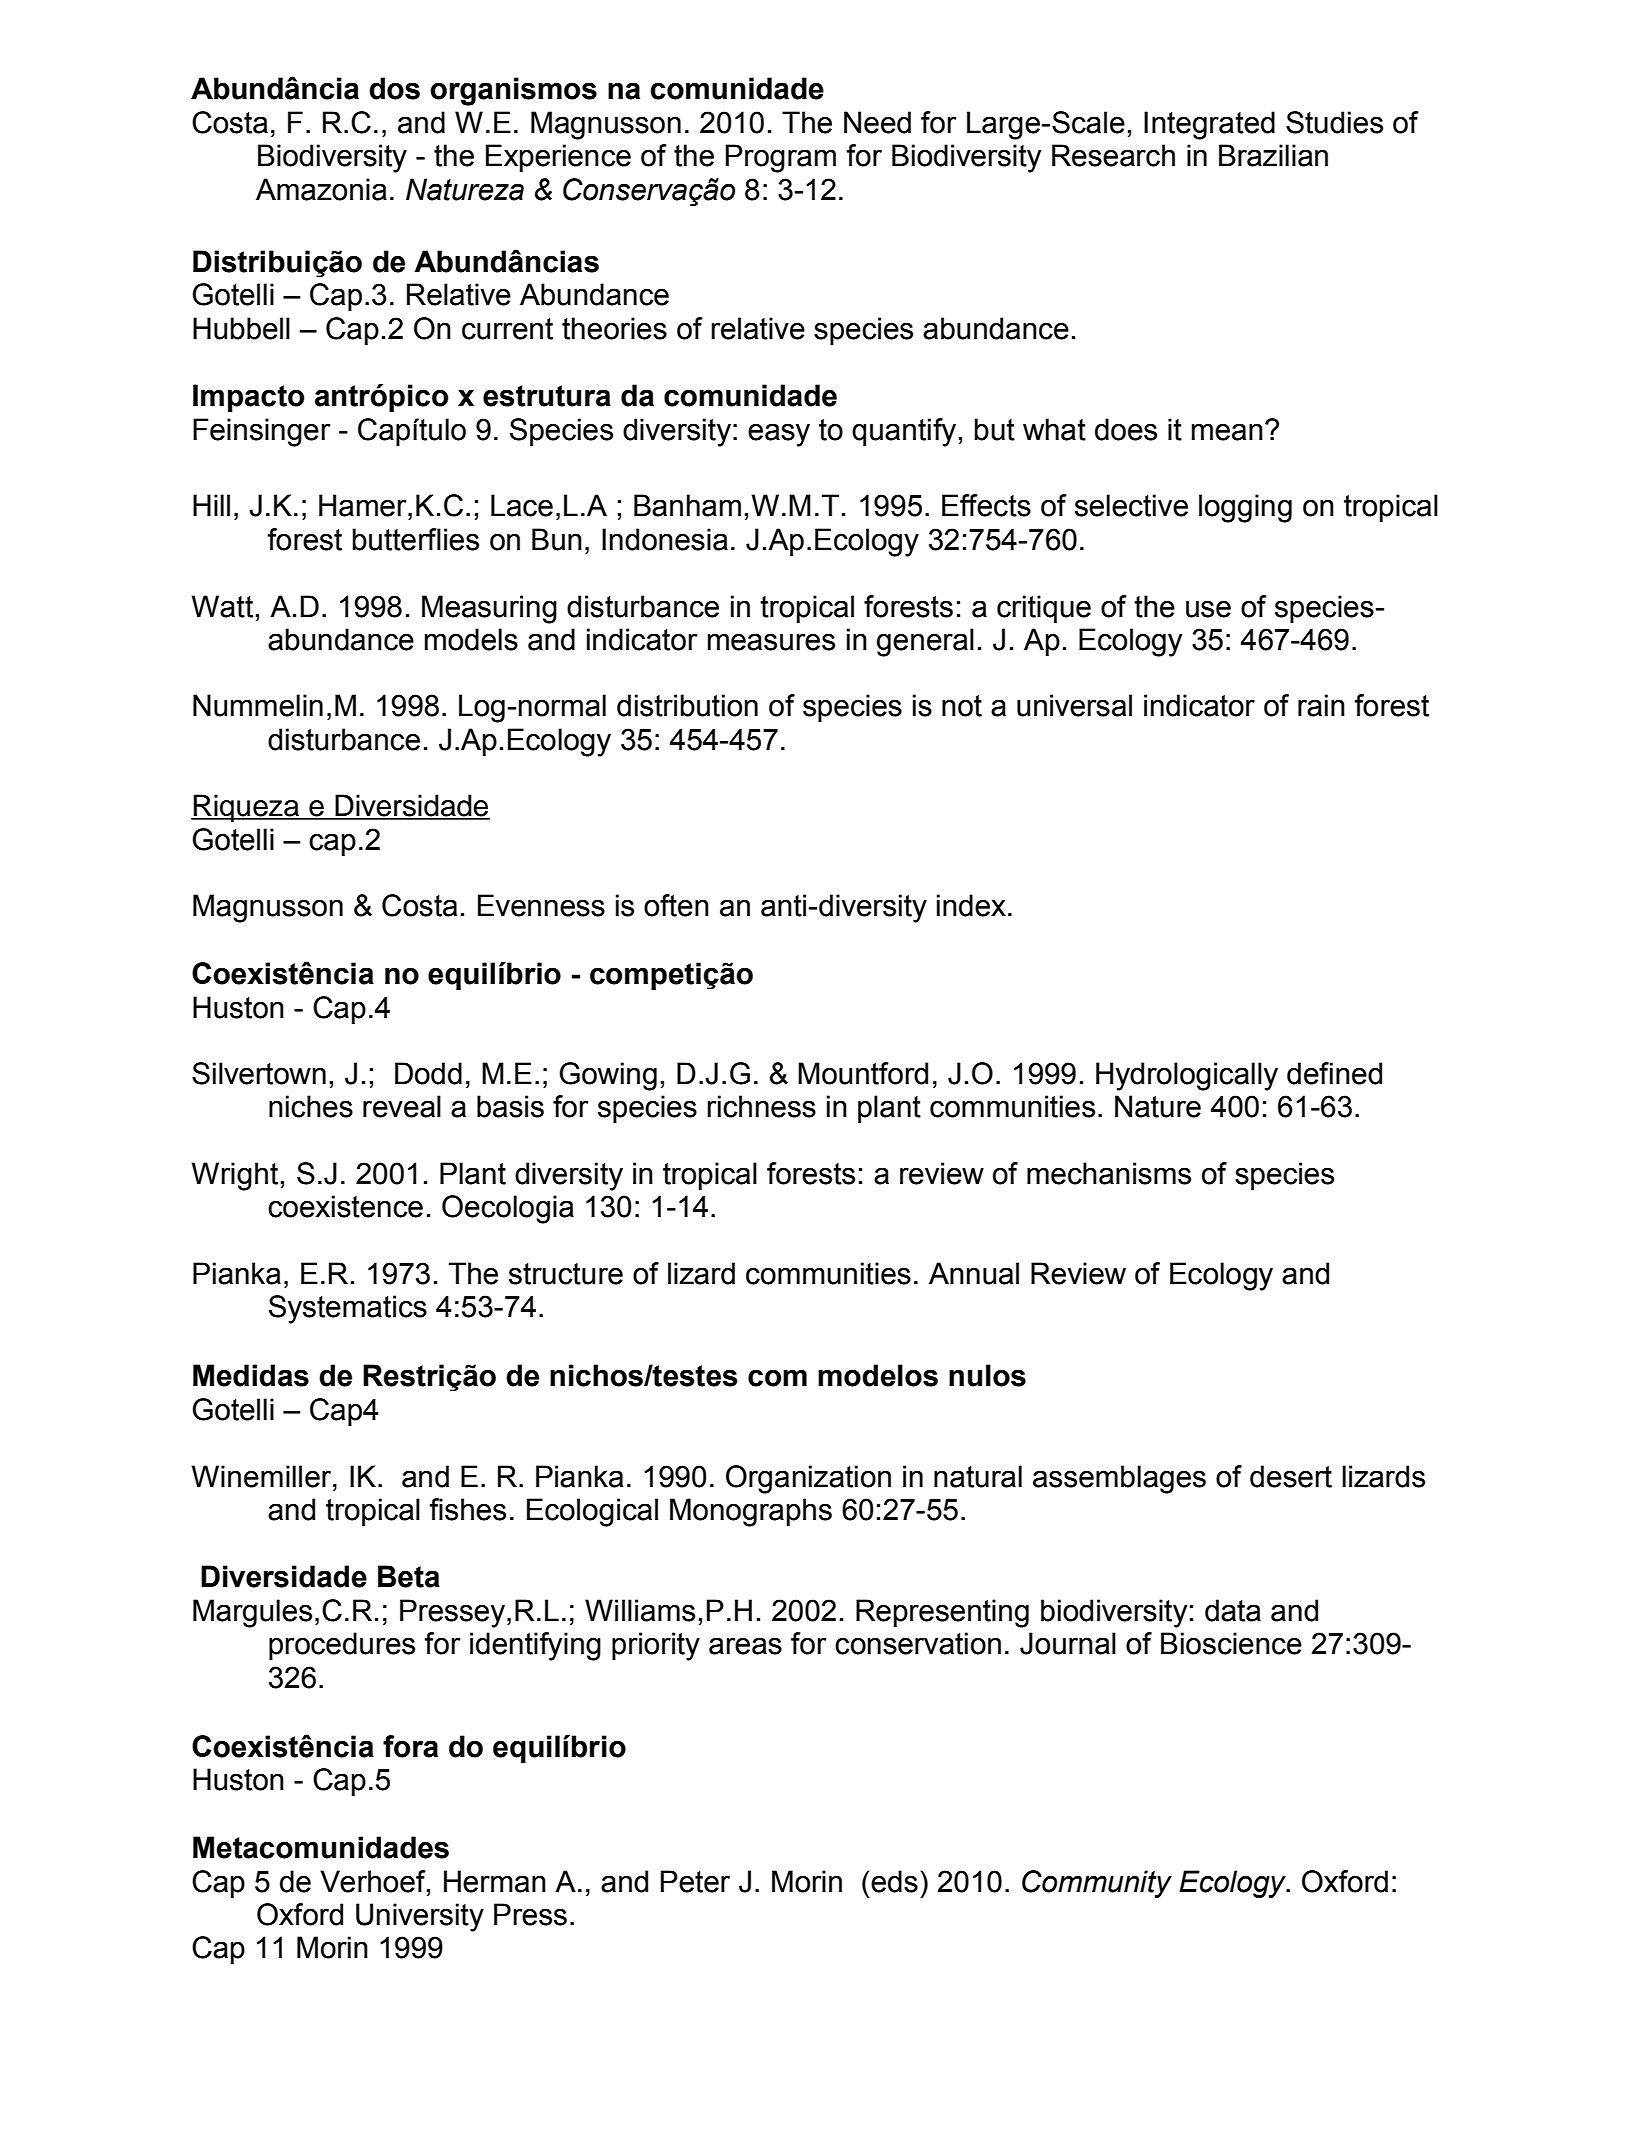  What do you see at coordinates (761, 1106) in the image?
I see `richness` at bounding box center [761, 1106].
